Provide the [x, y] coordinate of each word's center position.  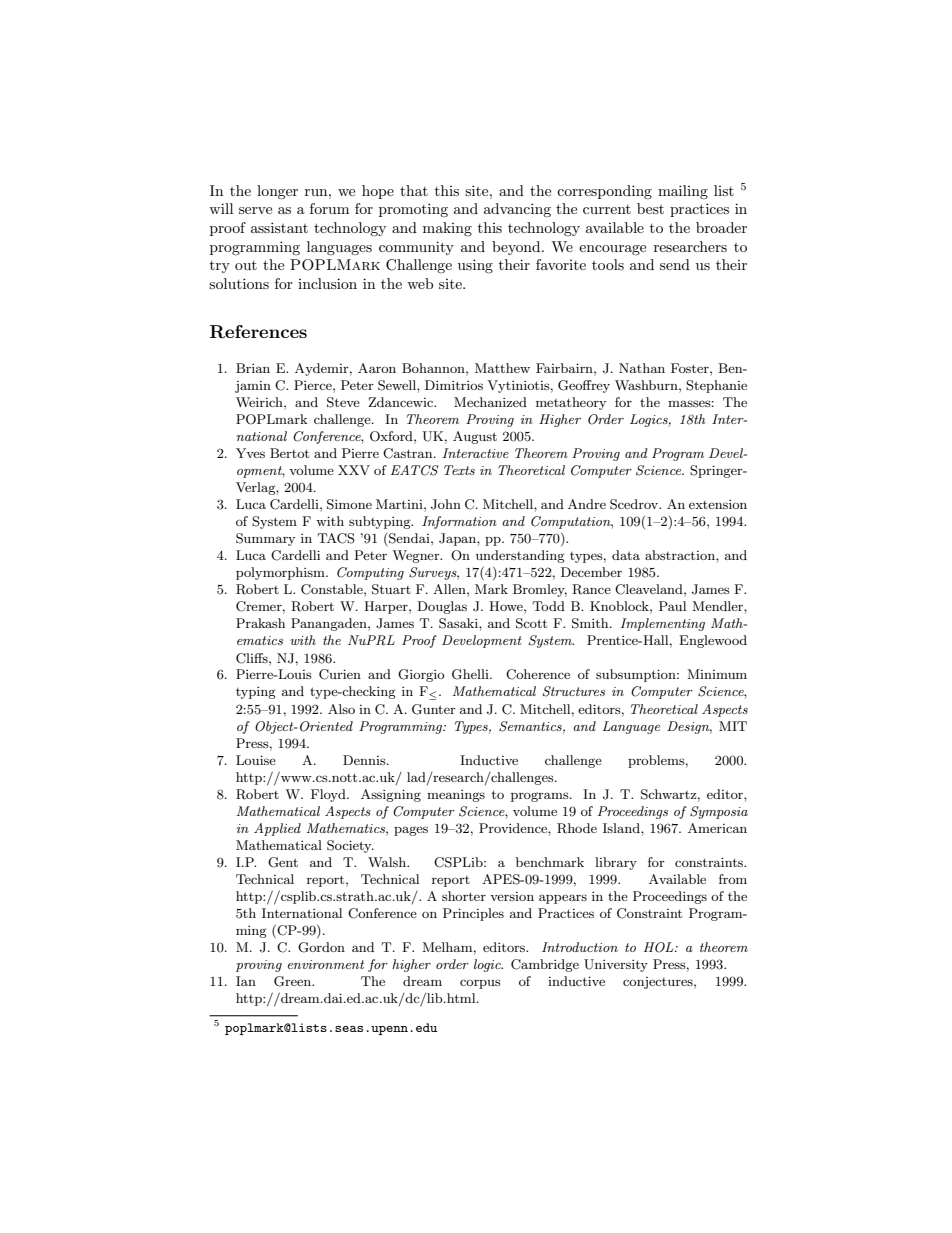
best [650, 208]
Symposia [719, 812]
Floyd [329, 795]
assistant [279, 227]
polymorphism [281, 573]
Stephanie [716, 386]
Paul [672, 606]
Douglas [442, 607]
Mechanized [490, 402]
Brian [253, 368]
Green [294, 981]
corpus [480, 984]
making [447, 229]
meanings [456, 796]
